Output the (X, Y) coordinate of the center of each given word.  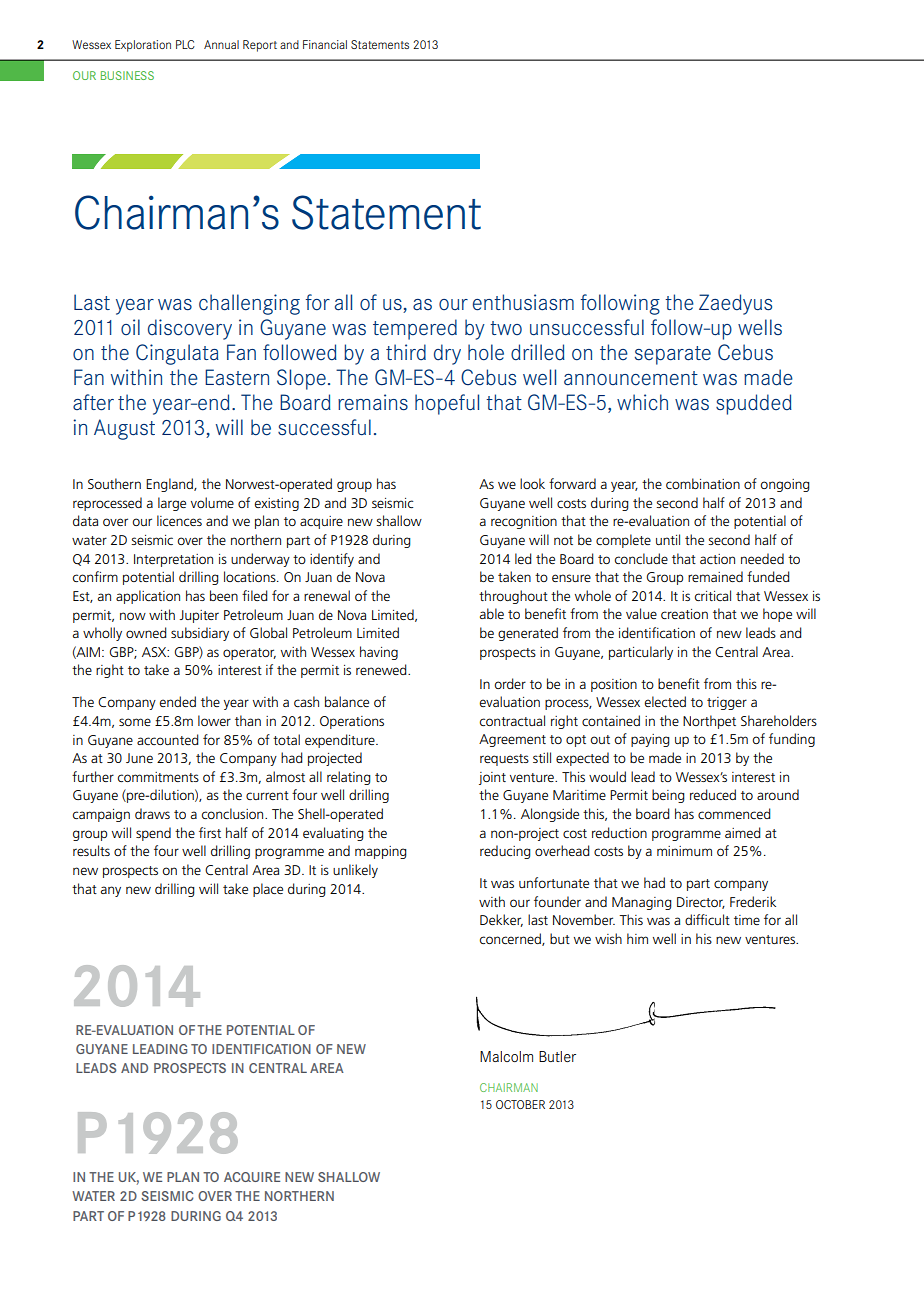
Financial (325, 44)
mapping (381, 852)
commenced (734, 813)
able (492, 613)
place (268, 890)
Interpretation (173, 560)
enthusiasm (523, 302)
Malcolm (506, 1056)
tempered (415, 329)
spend (153, 834)
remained (715, 576)
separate (673, 355)
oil (130, 327)
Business (127, 75)
